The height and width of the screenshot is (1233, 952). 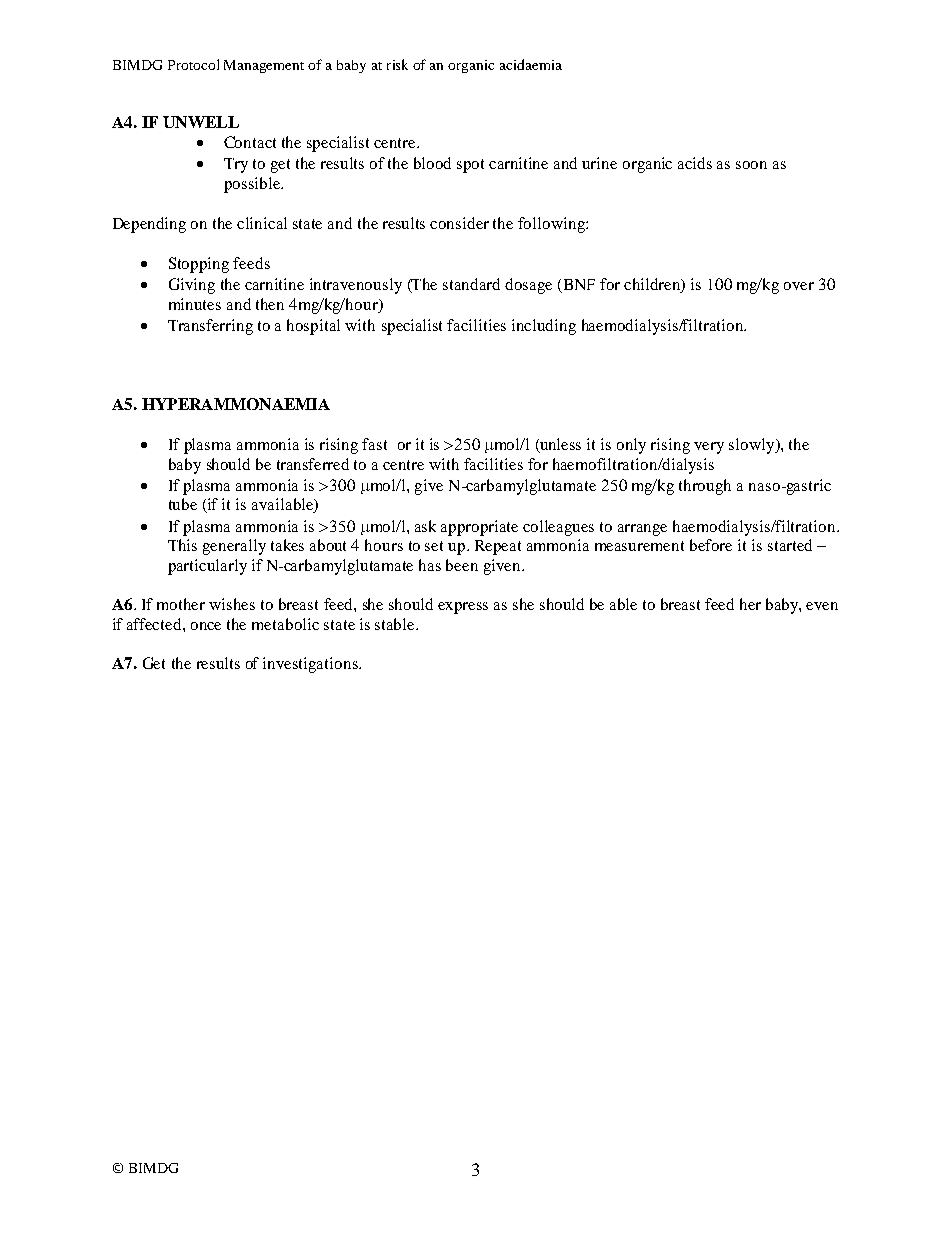 I want to click on including, so click(x=544, y=327).
